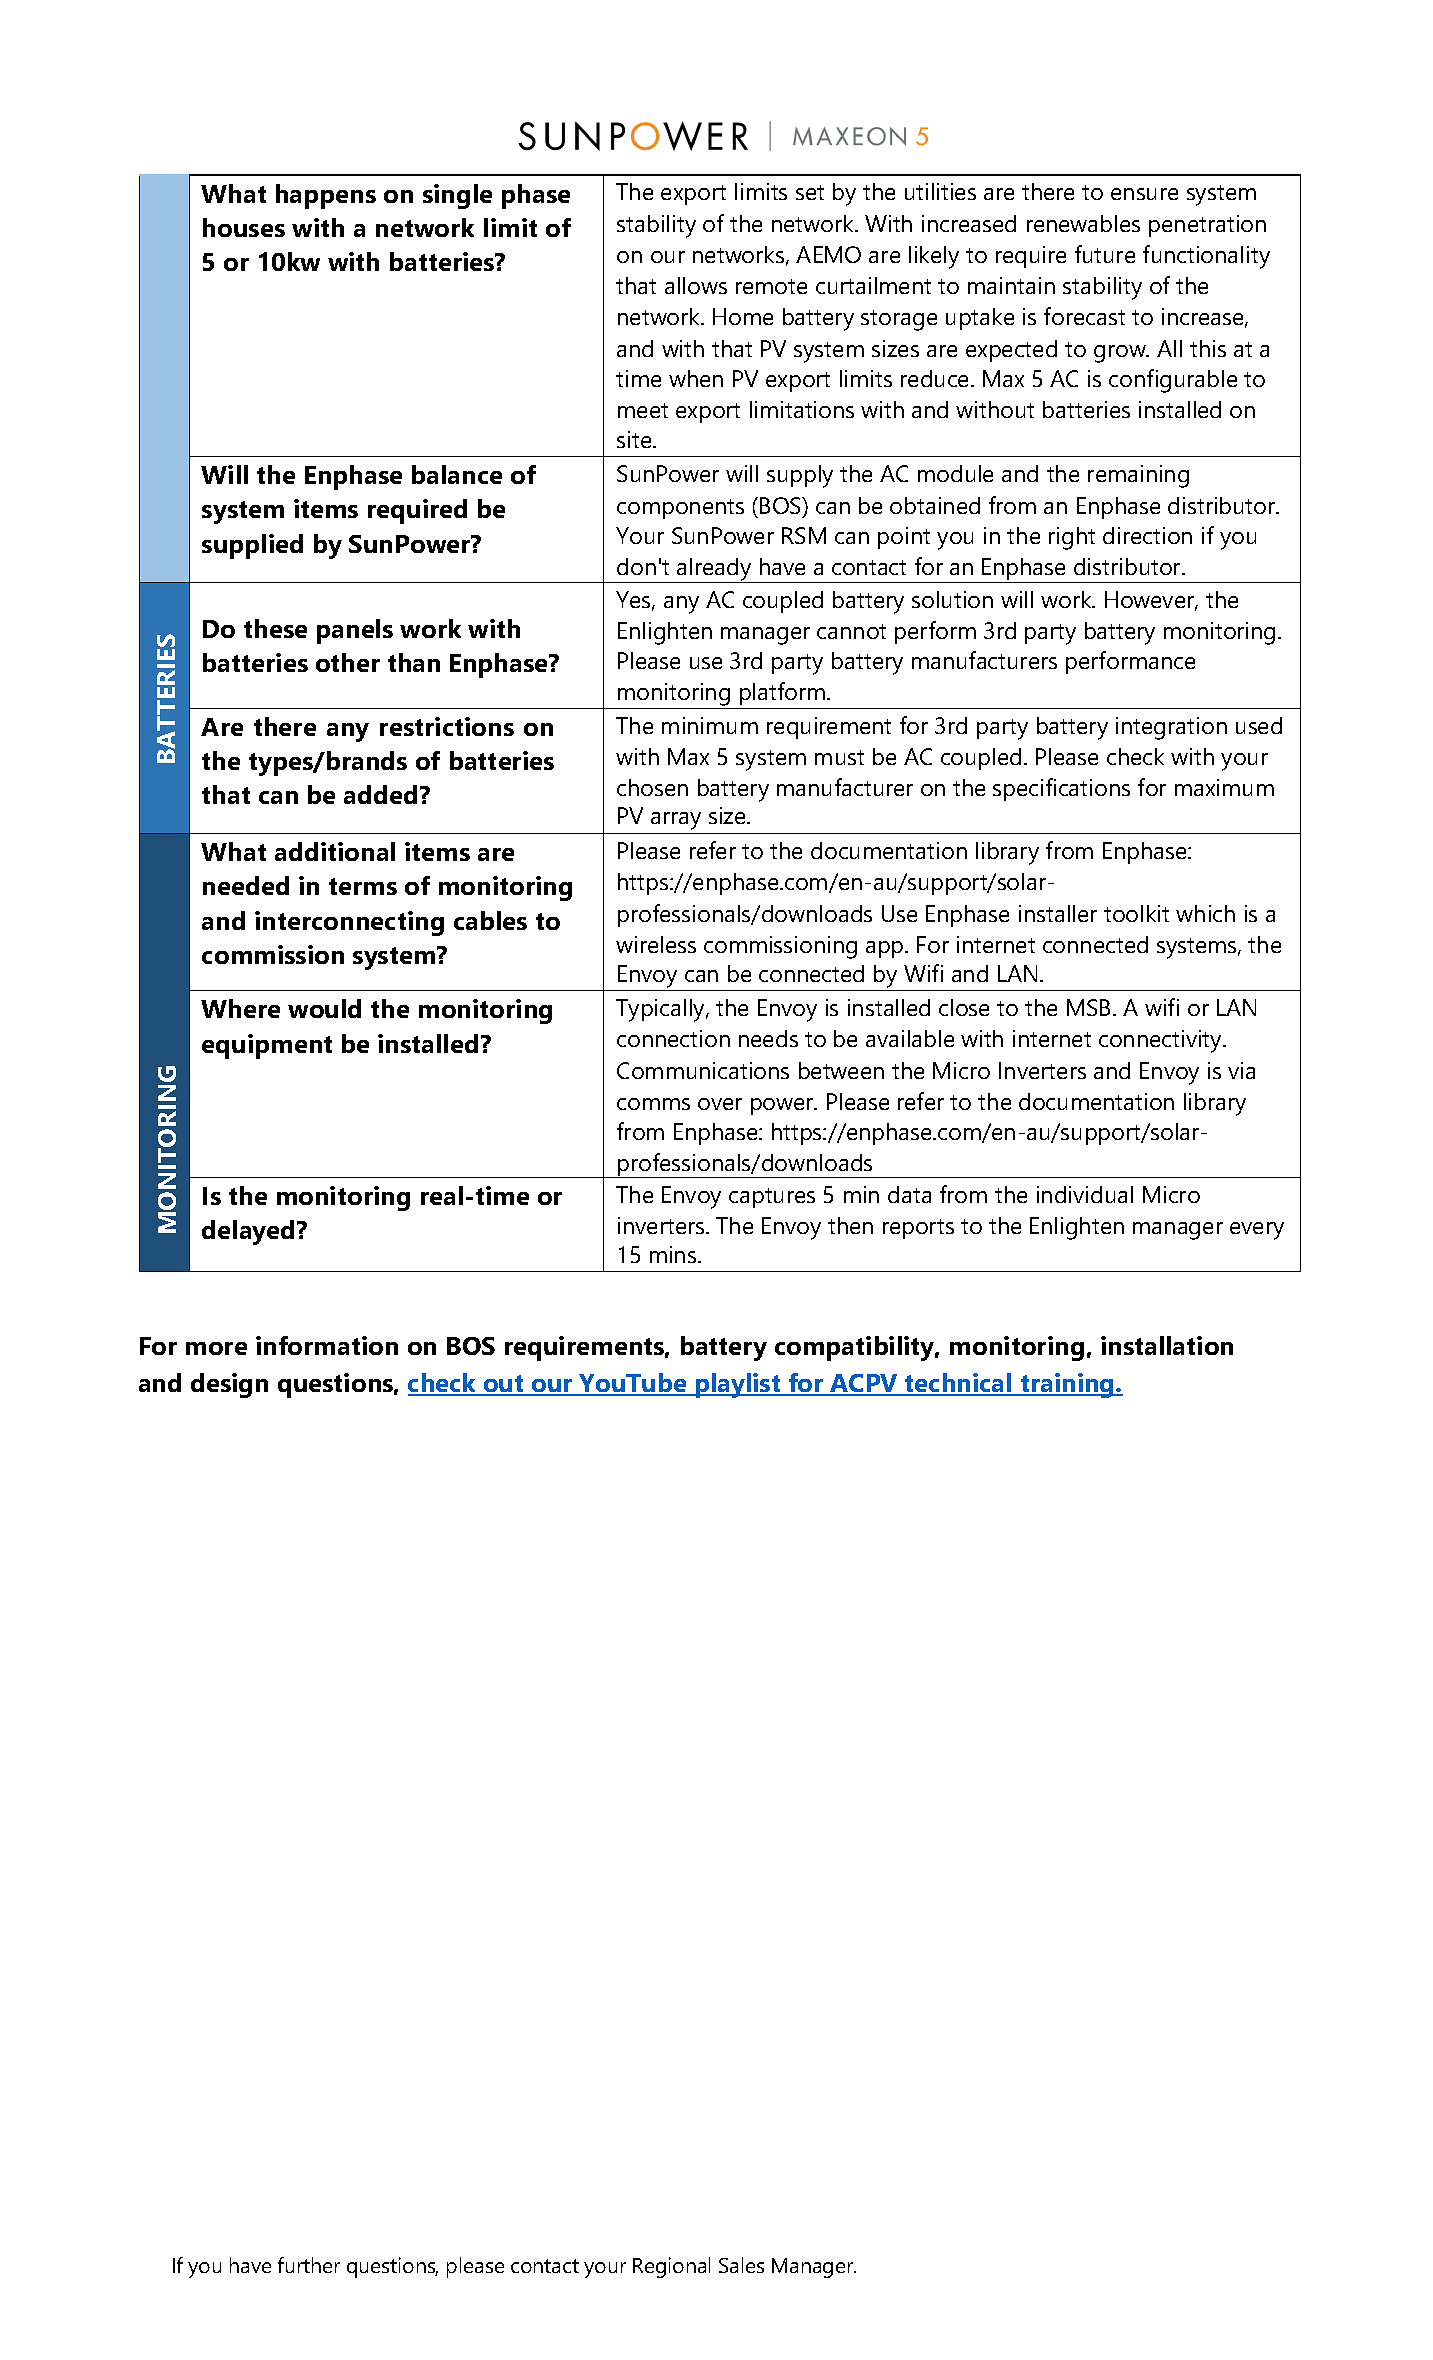  What do you see at coordinates (771, 286) in the screenshot?
I see `remote` at bounding box center [771, 286].
